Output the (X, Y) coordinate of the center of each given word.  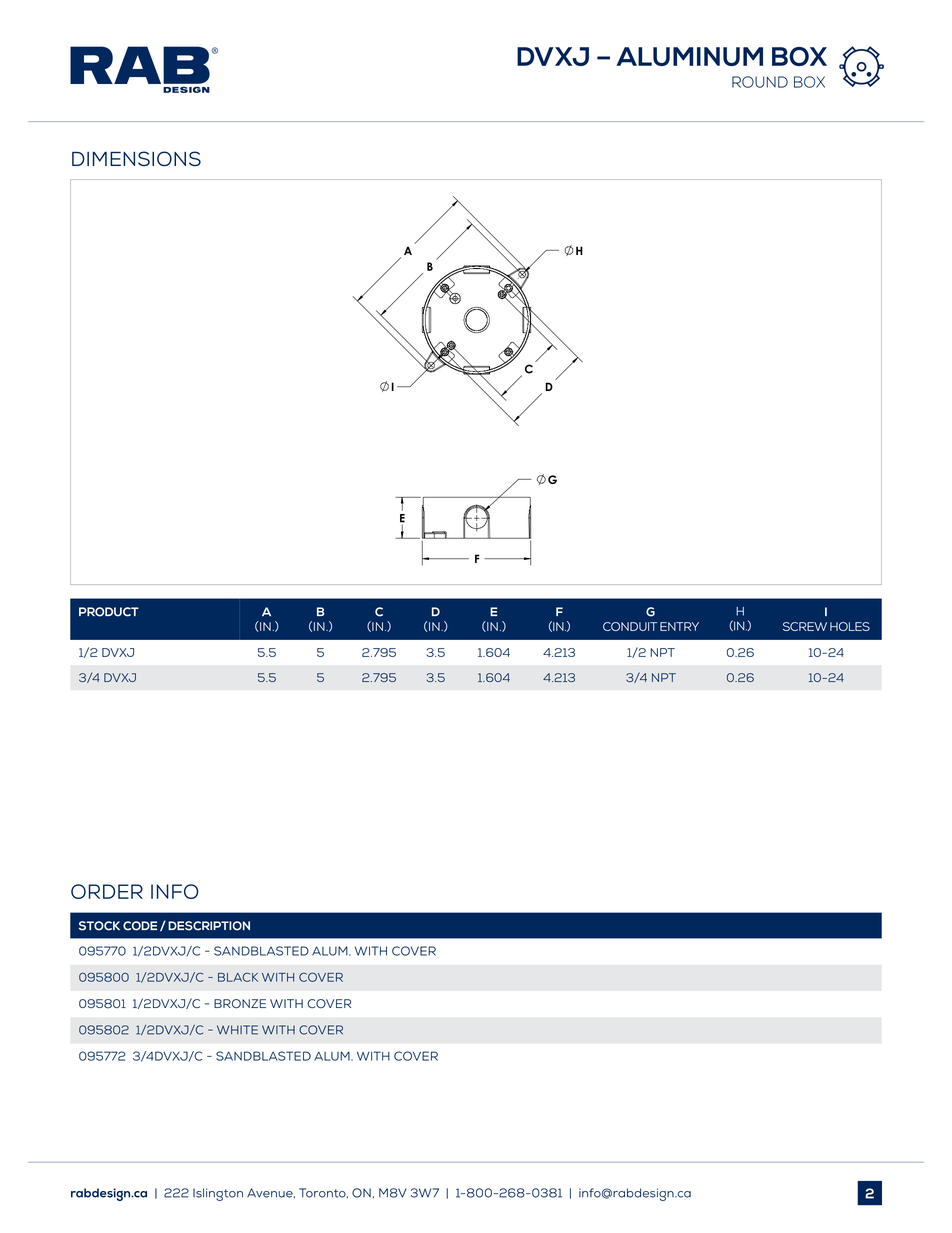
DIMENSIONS (136, 159)
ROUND (760, 82)
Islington (218, 1194)
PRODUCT (109, 612)
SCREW (805, 626)
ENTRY (679, 626)
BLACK (238, 977)
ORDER (107, 891)
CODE (140, 926)
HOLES (850, 626)
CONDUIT (630, 626)
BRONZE (240, 1003)
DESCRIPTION (209, 926)
